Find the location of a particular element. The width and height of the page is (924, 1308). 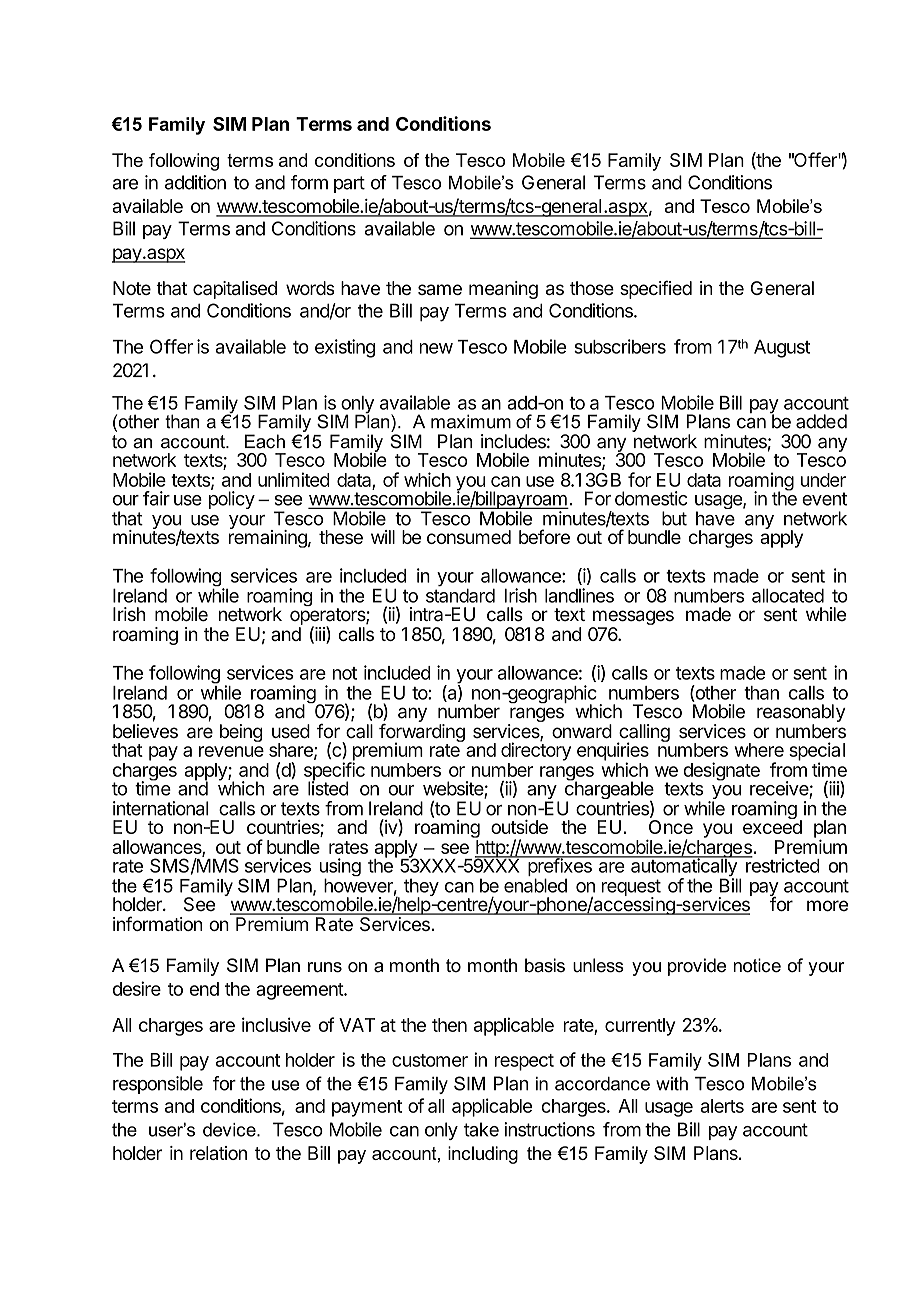

device is located at coordinates (230, 1130).
